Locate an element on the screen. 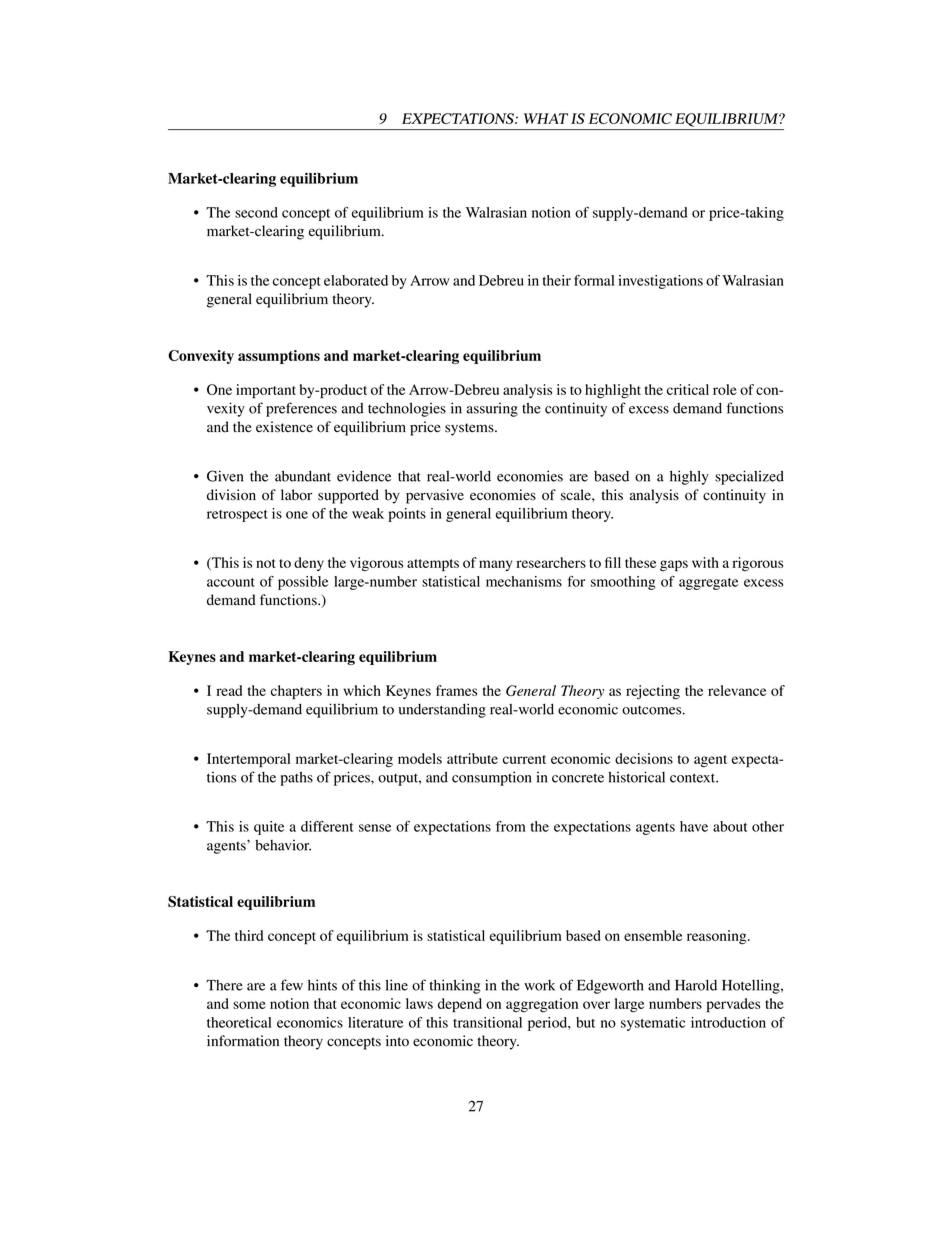 The height and width of the screenshot is (1233, 952). transitional is located at coordinates (487, 1022).
